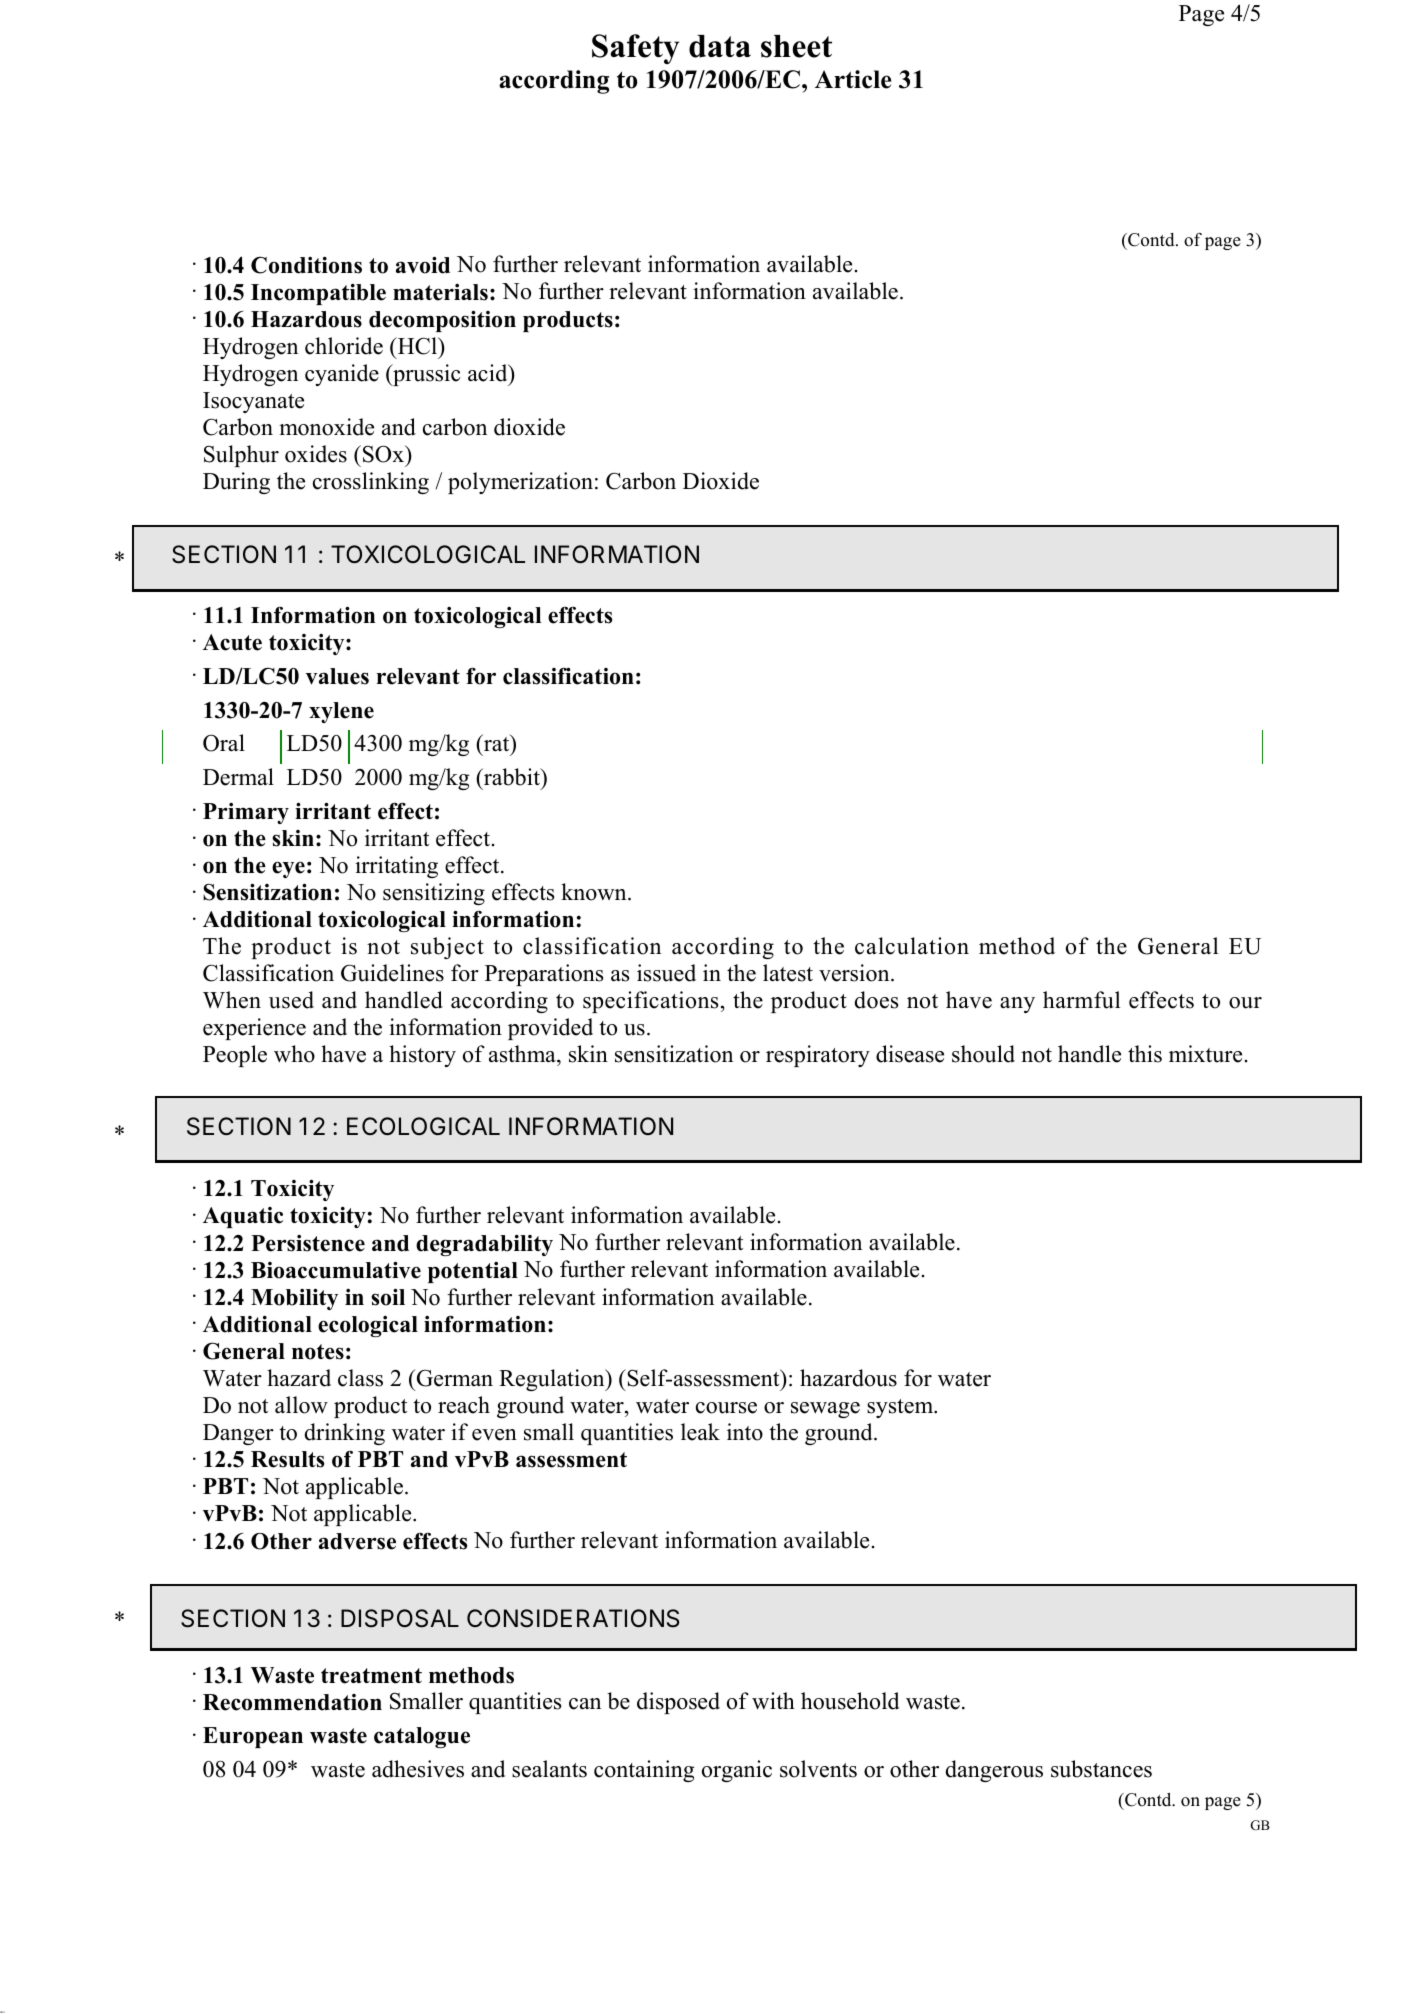 The width and height of the image is (1424, 2014). Describe the element at coordinates (306, 265) in the image. I see `Conditions` at that location.
